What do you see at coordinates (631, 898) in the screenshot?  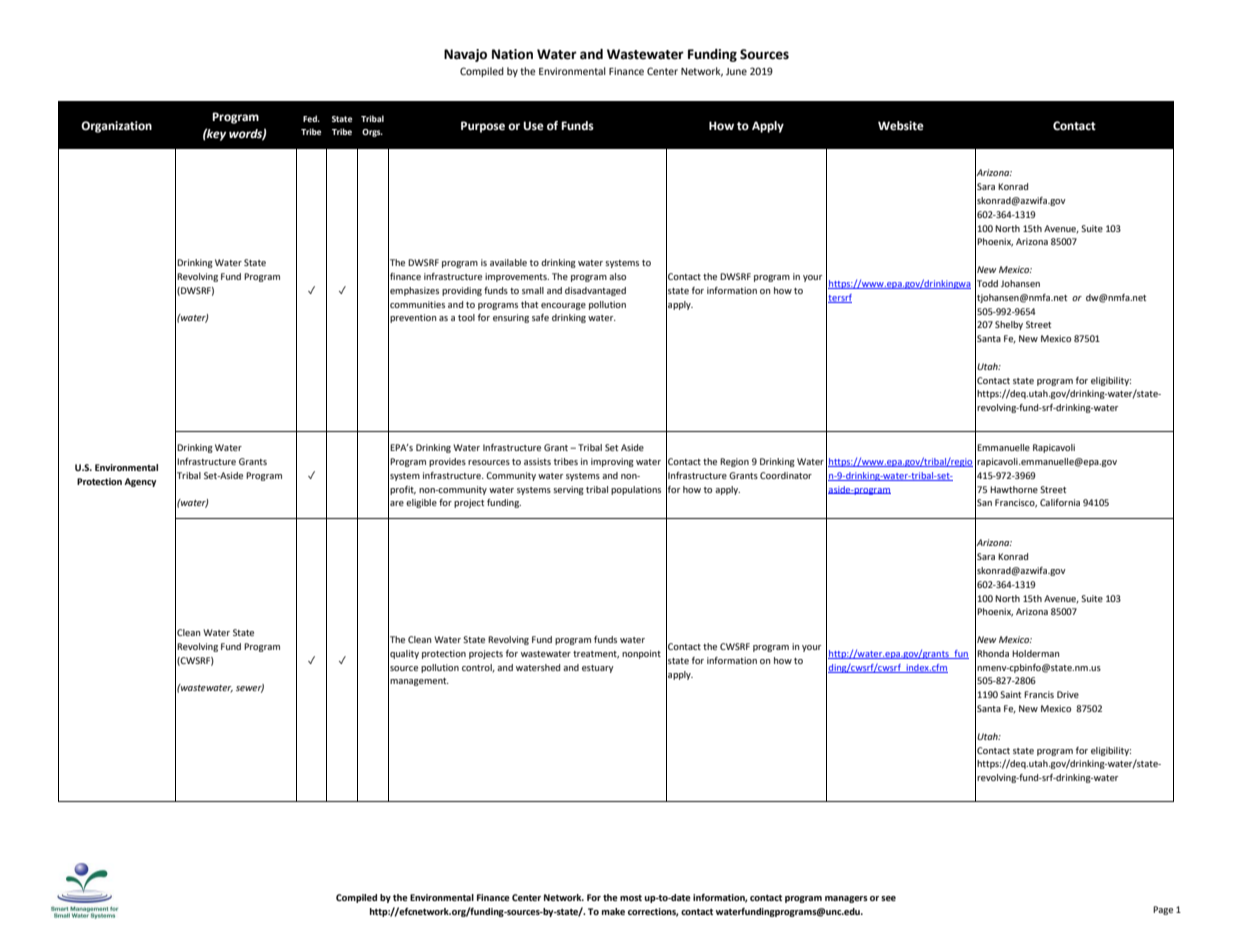 I see `most` at bounding box center [631, 898].
